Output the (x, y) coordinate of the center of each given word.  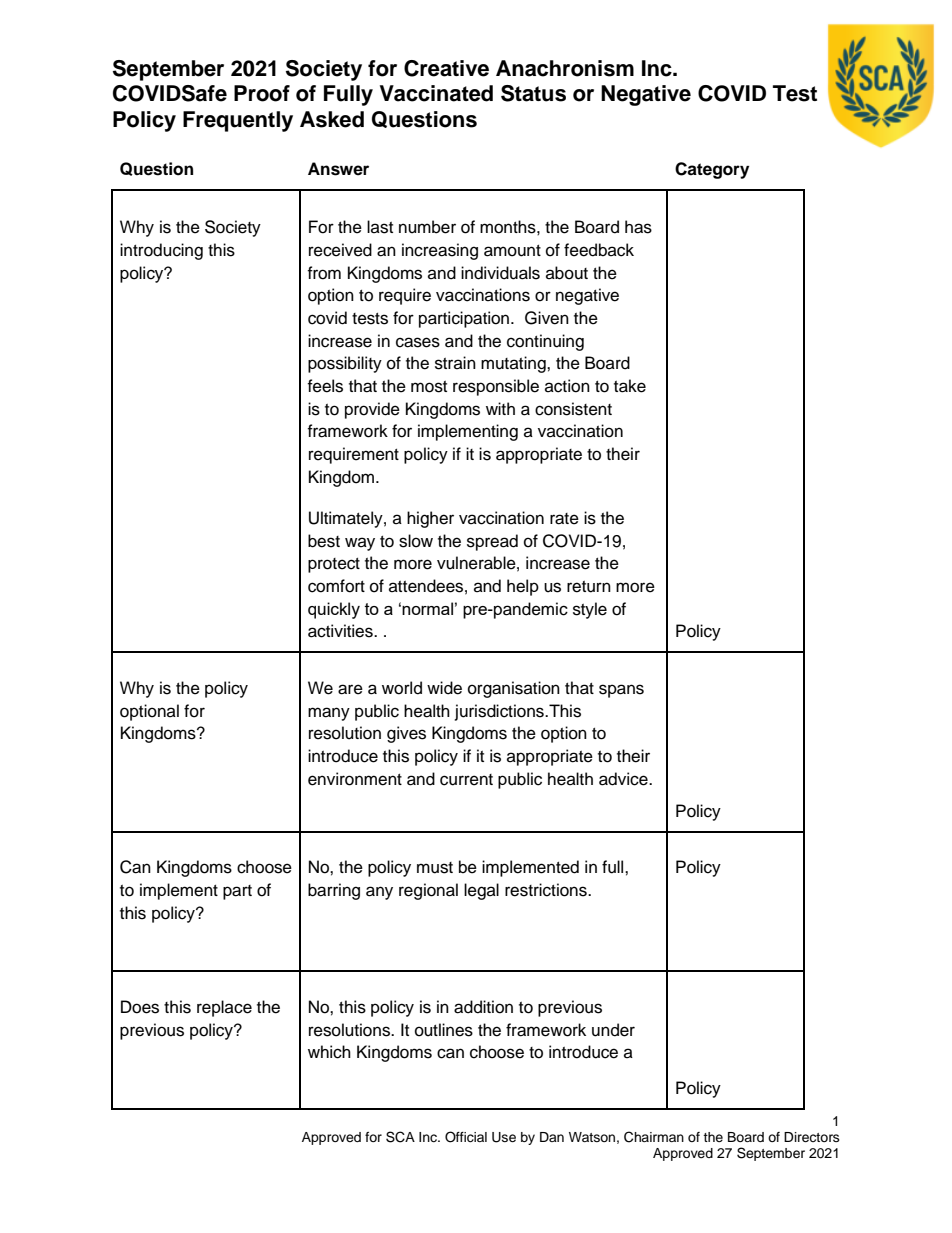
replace (224, 1008)
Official (466, 1137)
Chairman (654, 1137)
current (466, 780)
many (329, 714)
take (630, 386)
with (500, 408)
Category (712, 170)
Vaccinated (436, 93)
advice (624, 779)
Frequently (238, 121)
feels (325, 386)
